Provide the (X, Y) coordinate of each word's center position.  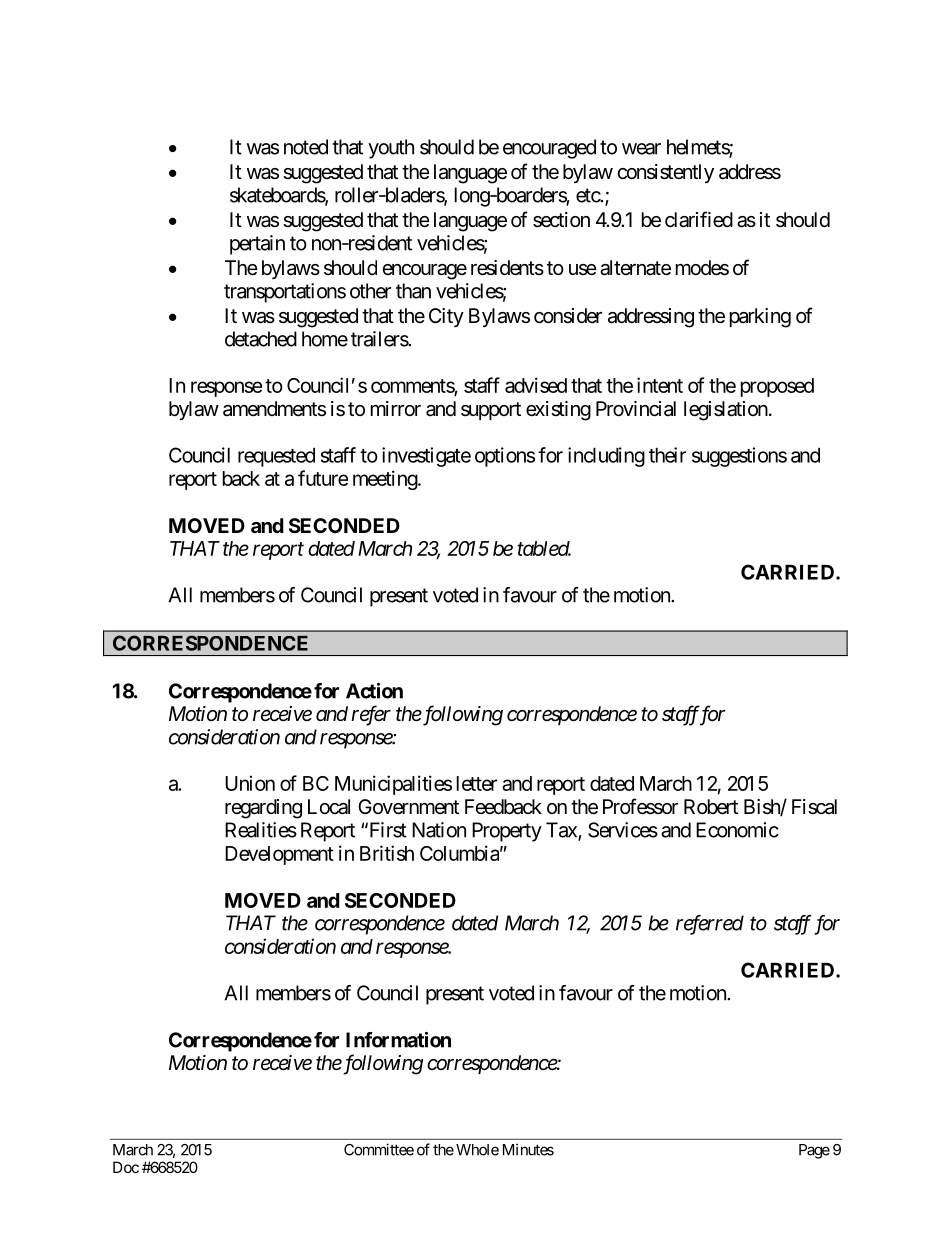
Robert (711, 807)
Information (398, 1040)
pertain (257, 245)
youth (391, 149)
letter (477, 783)
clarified (699, 219)
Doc (126, 1167)
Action (374, 691)
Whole (477, 1150)
